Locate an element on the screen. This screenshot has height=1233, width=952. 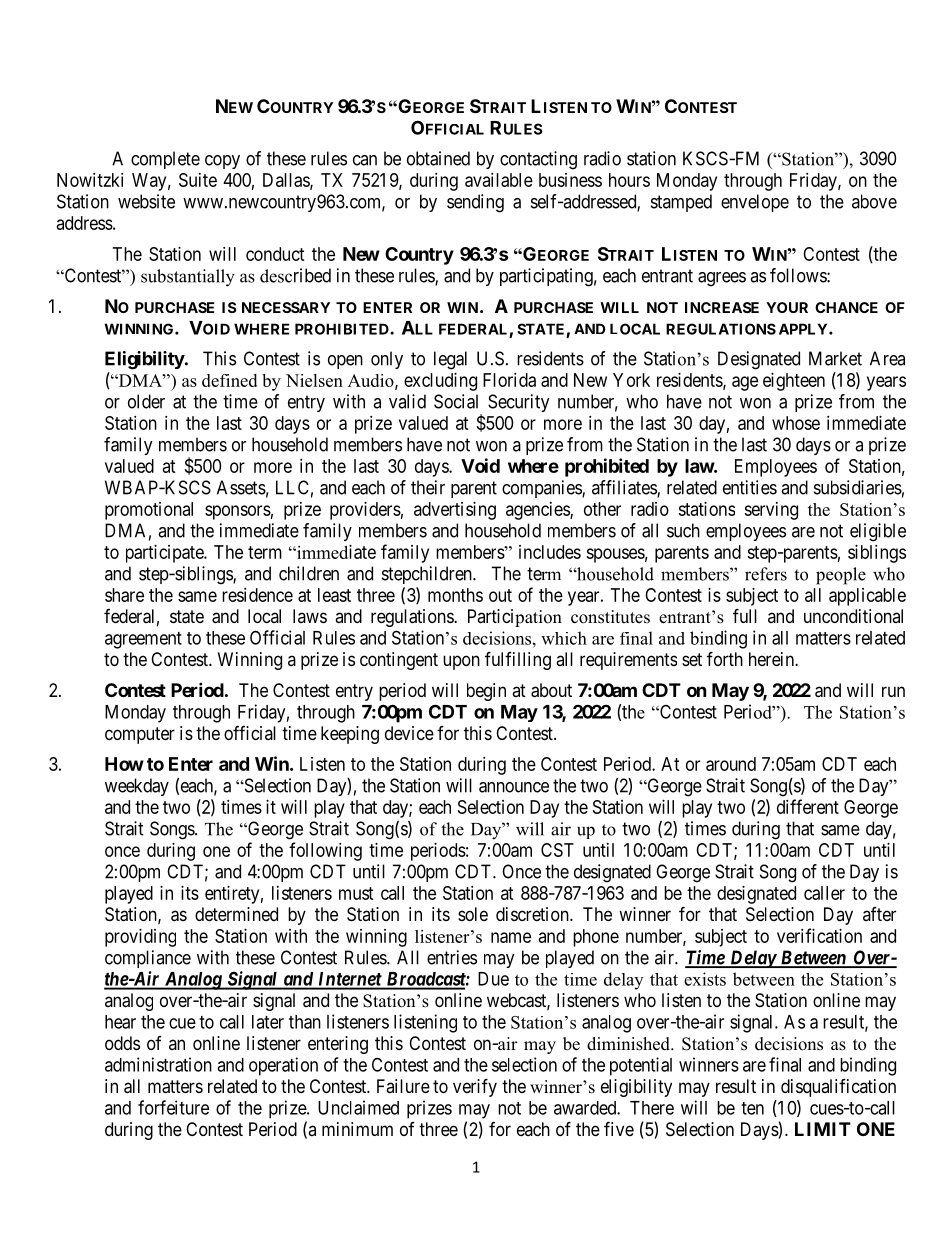
verify is located at coordinates (475, 1087).
